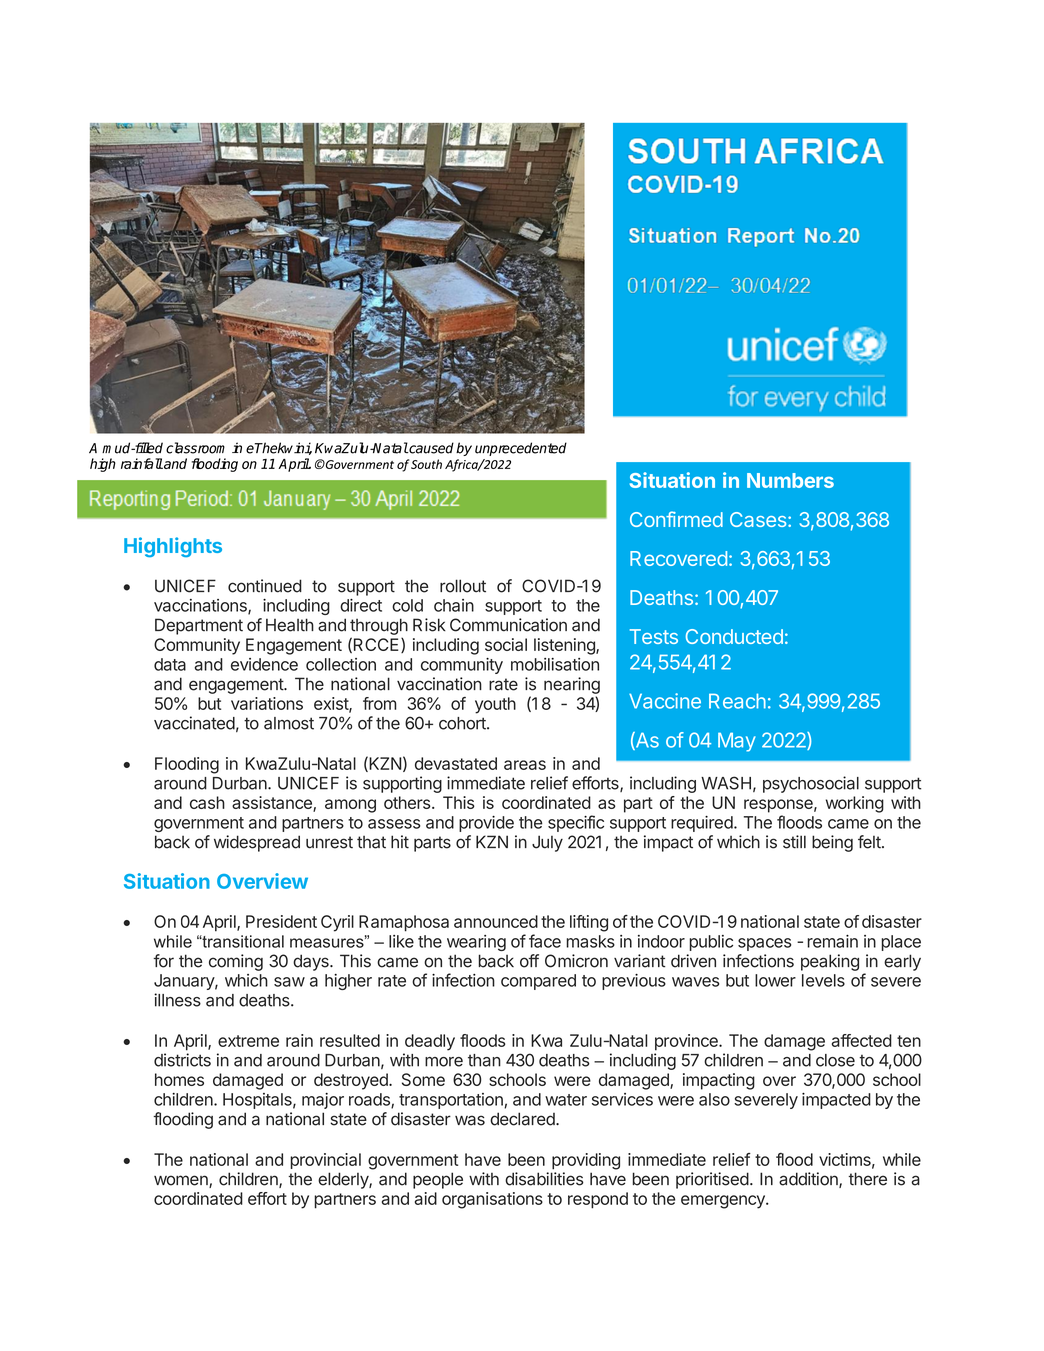 This screenshot has width=1044, height=1351. I want to click on widespread, so click(257, 843).
